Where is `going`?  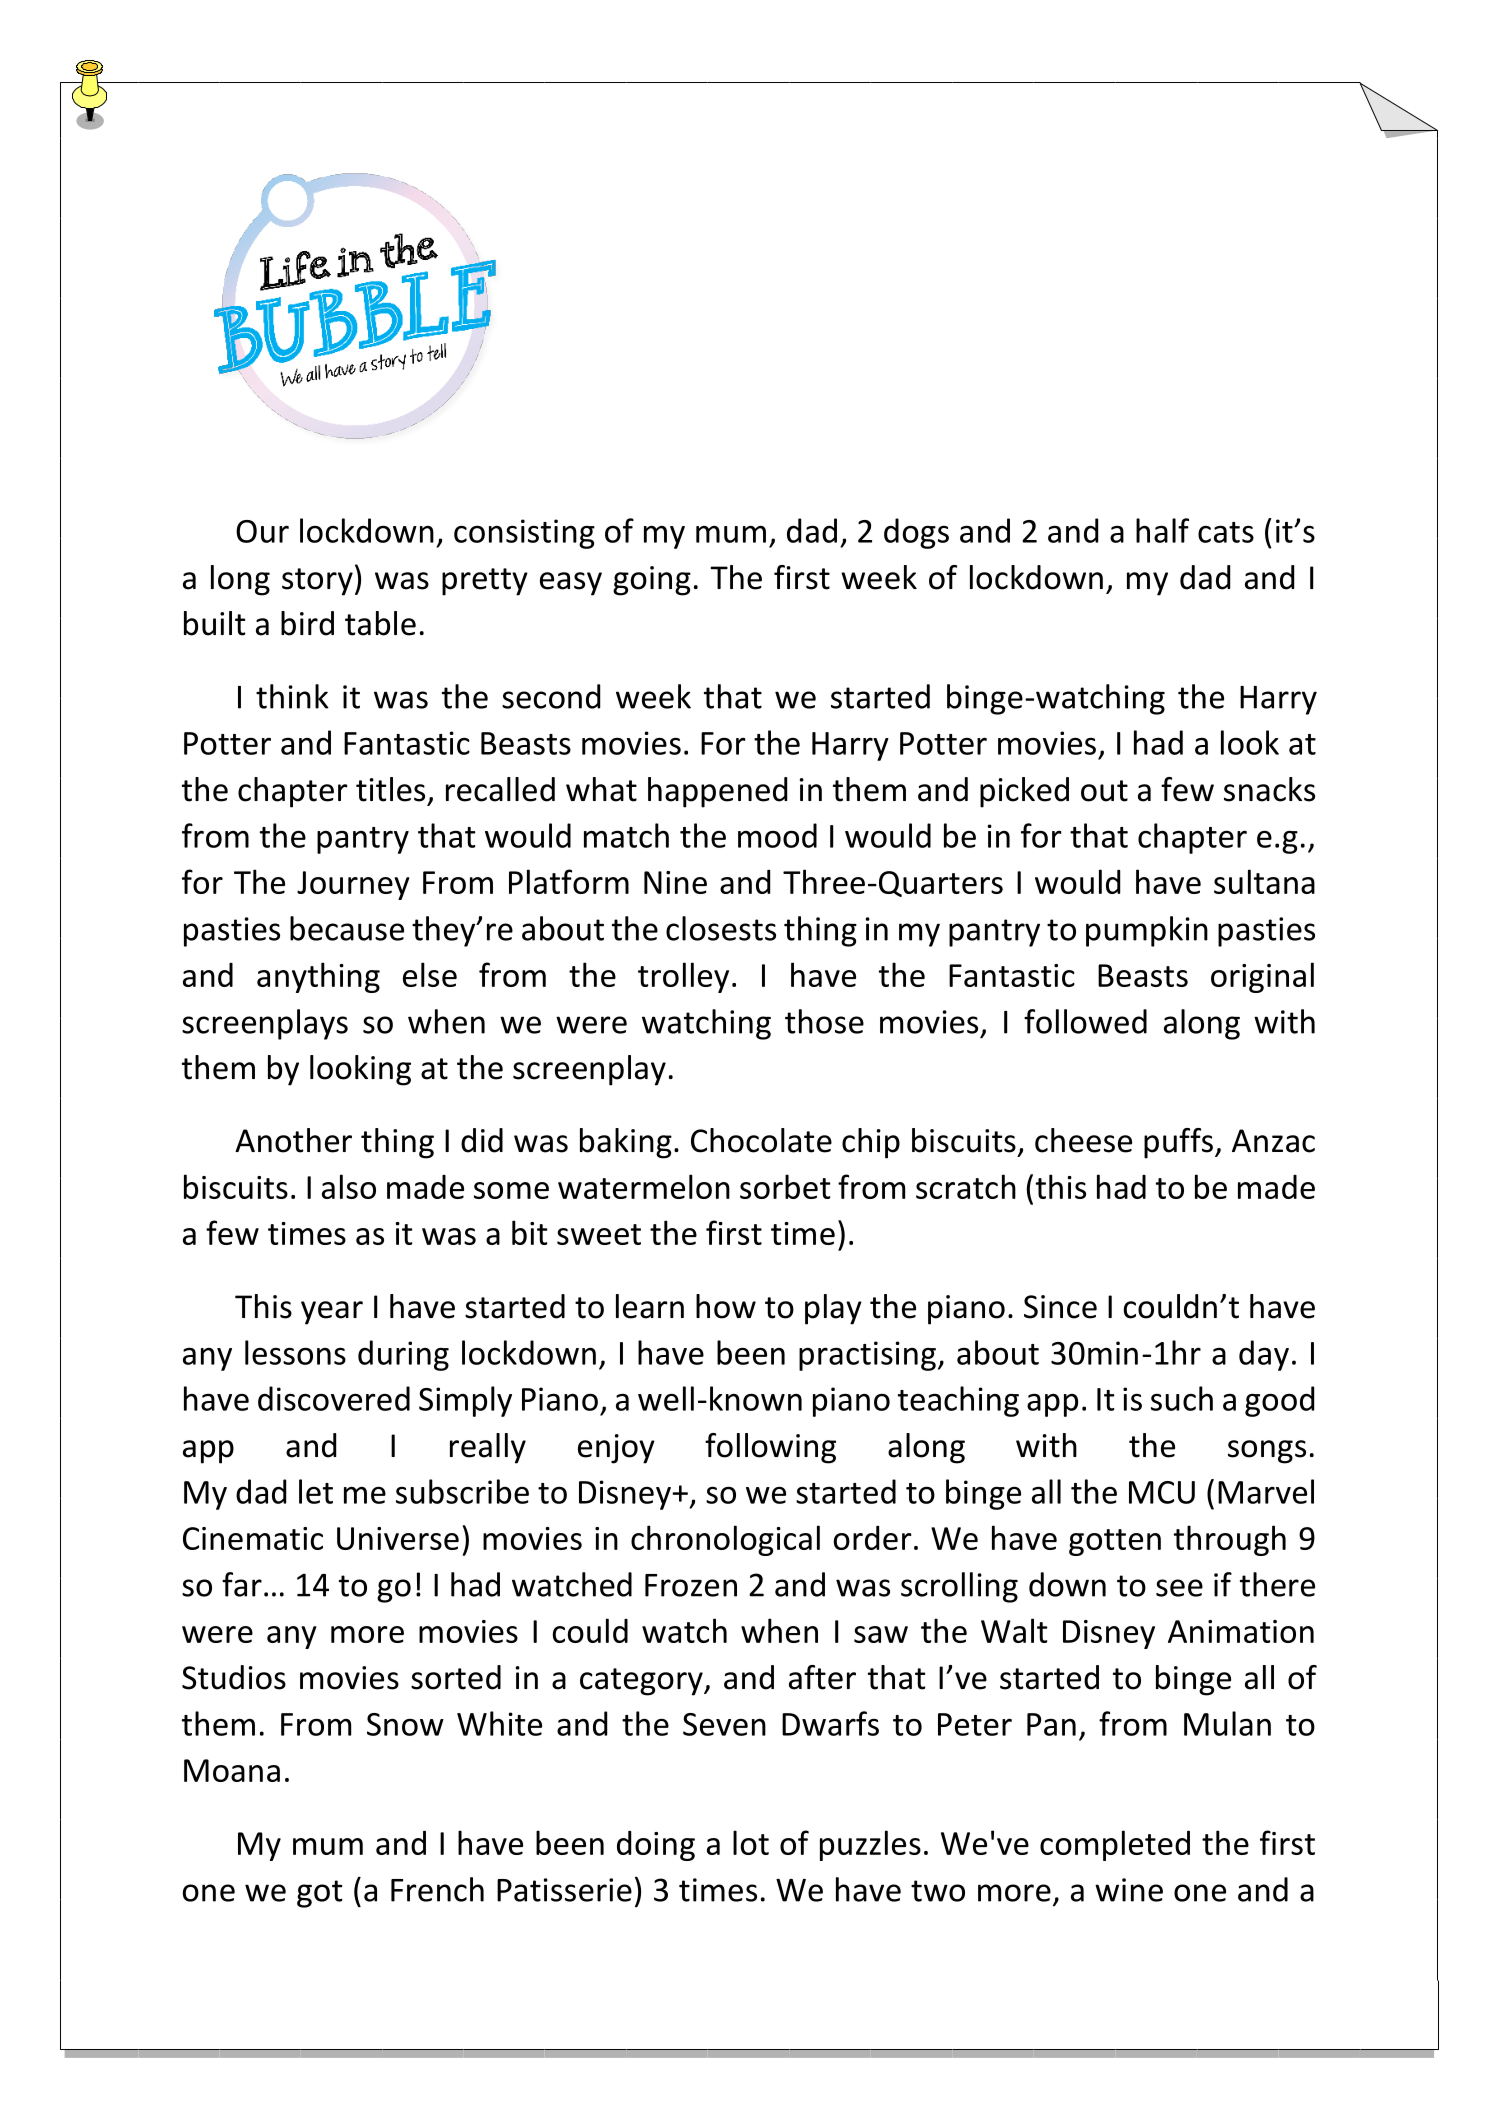 going is located at coordinates (652, 581).
